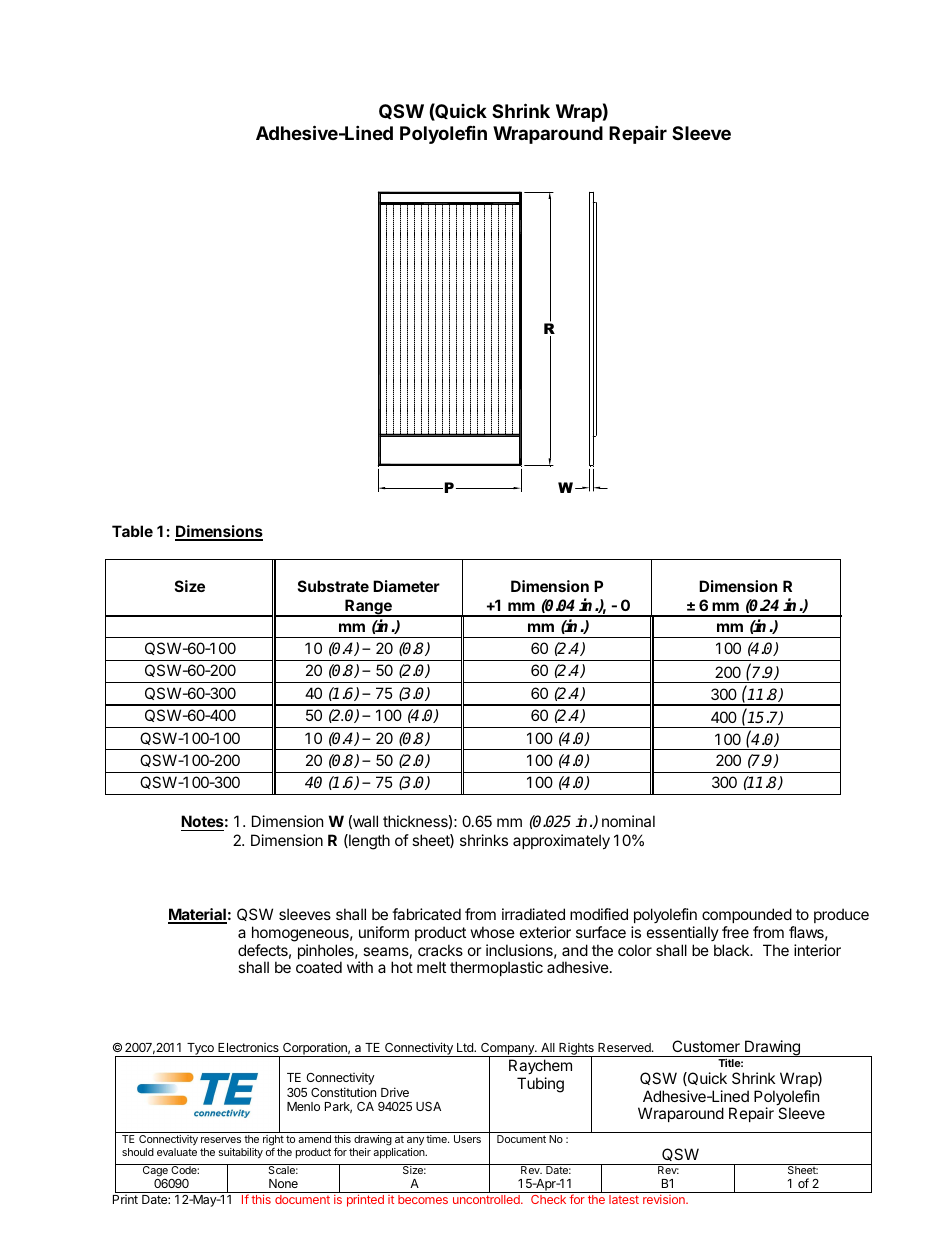 The image size is (952, 1233). Describe the element at coordinates (548, 1199) in the screenshot. I see `Check` at that location.
